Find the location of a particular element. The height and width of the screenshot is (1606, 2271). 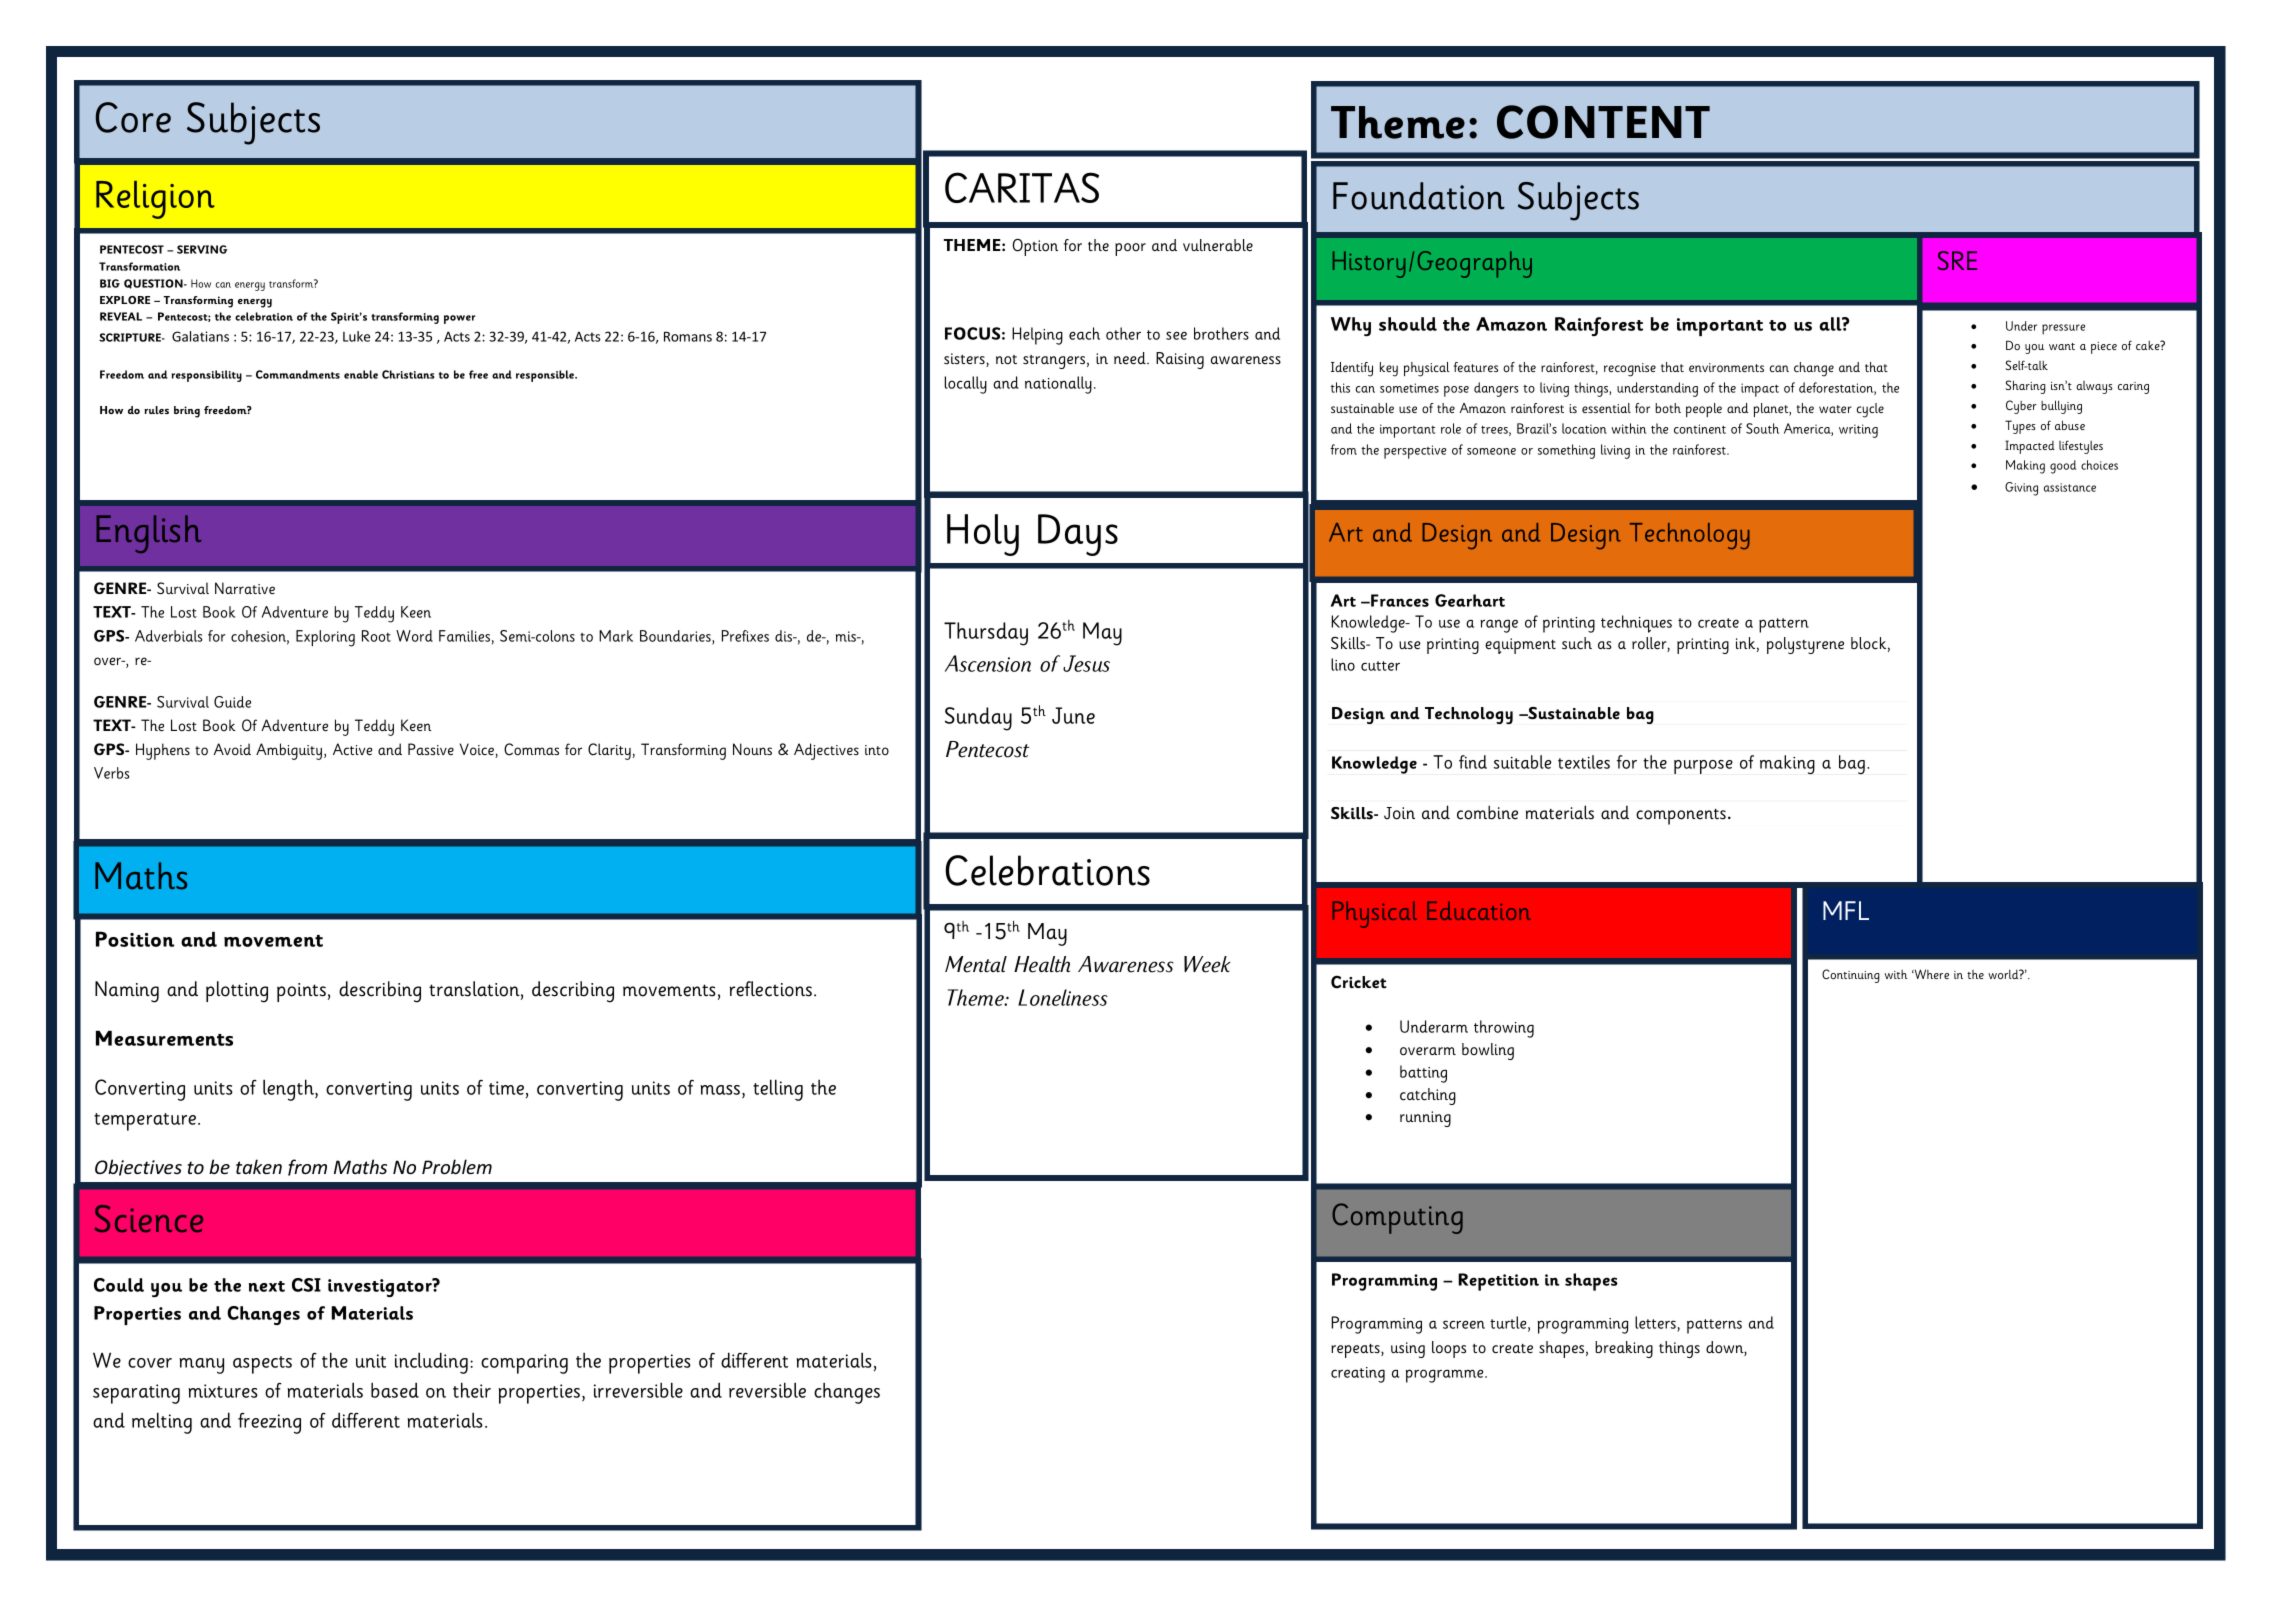

poor is located at coordinates (1130, 249).
